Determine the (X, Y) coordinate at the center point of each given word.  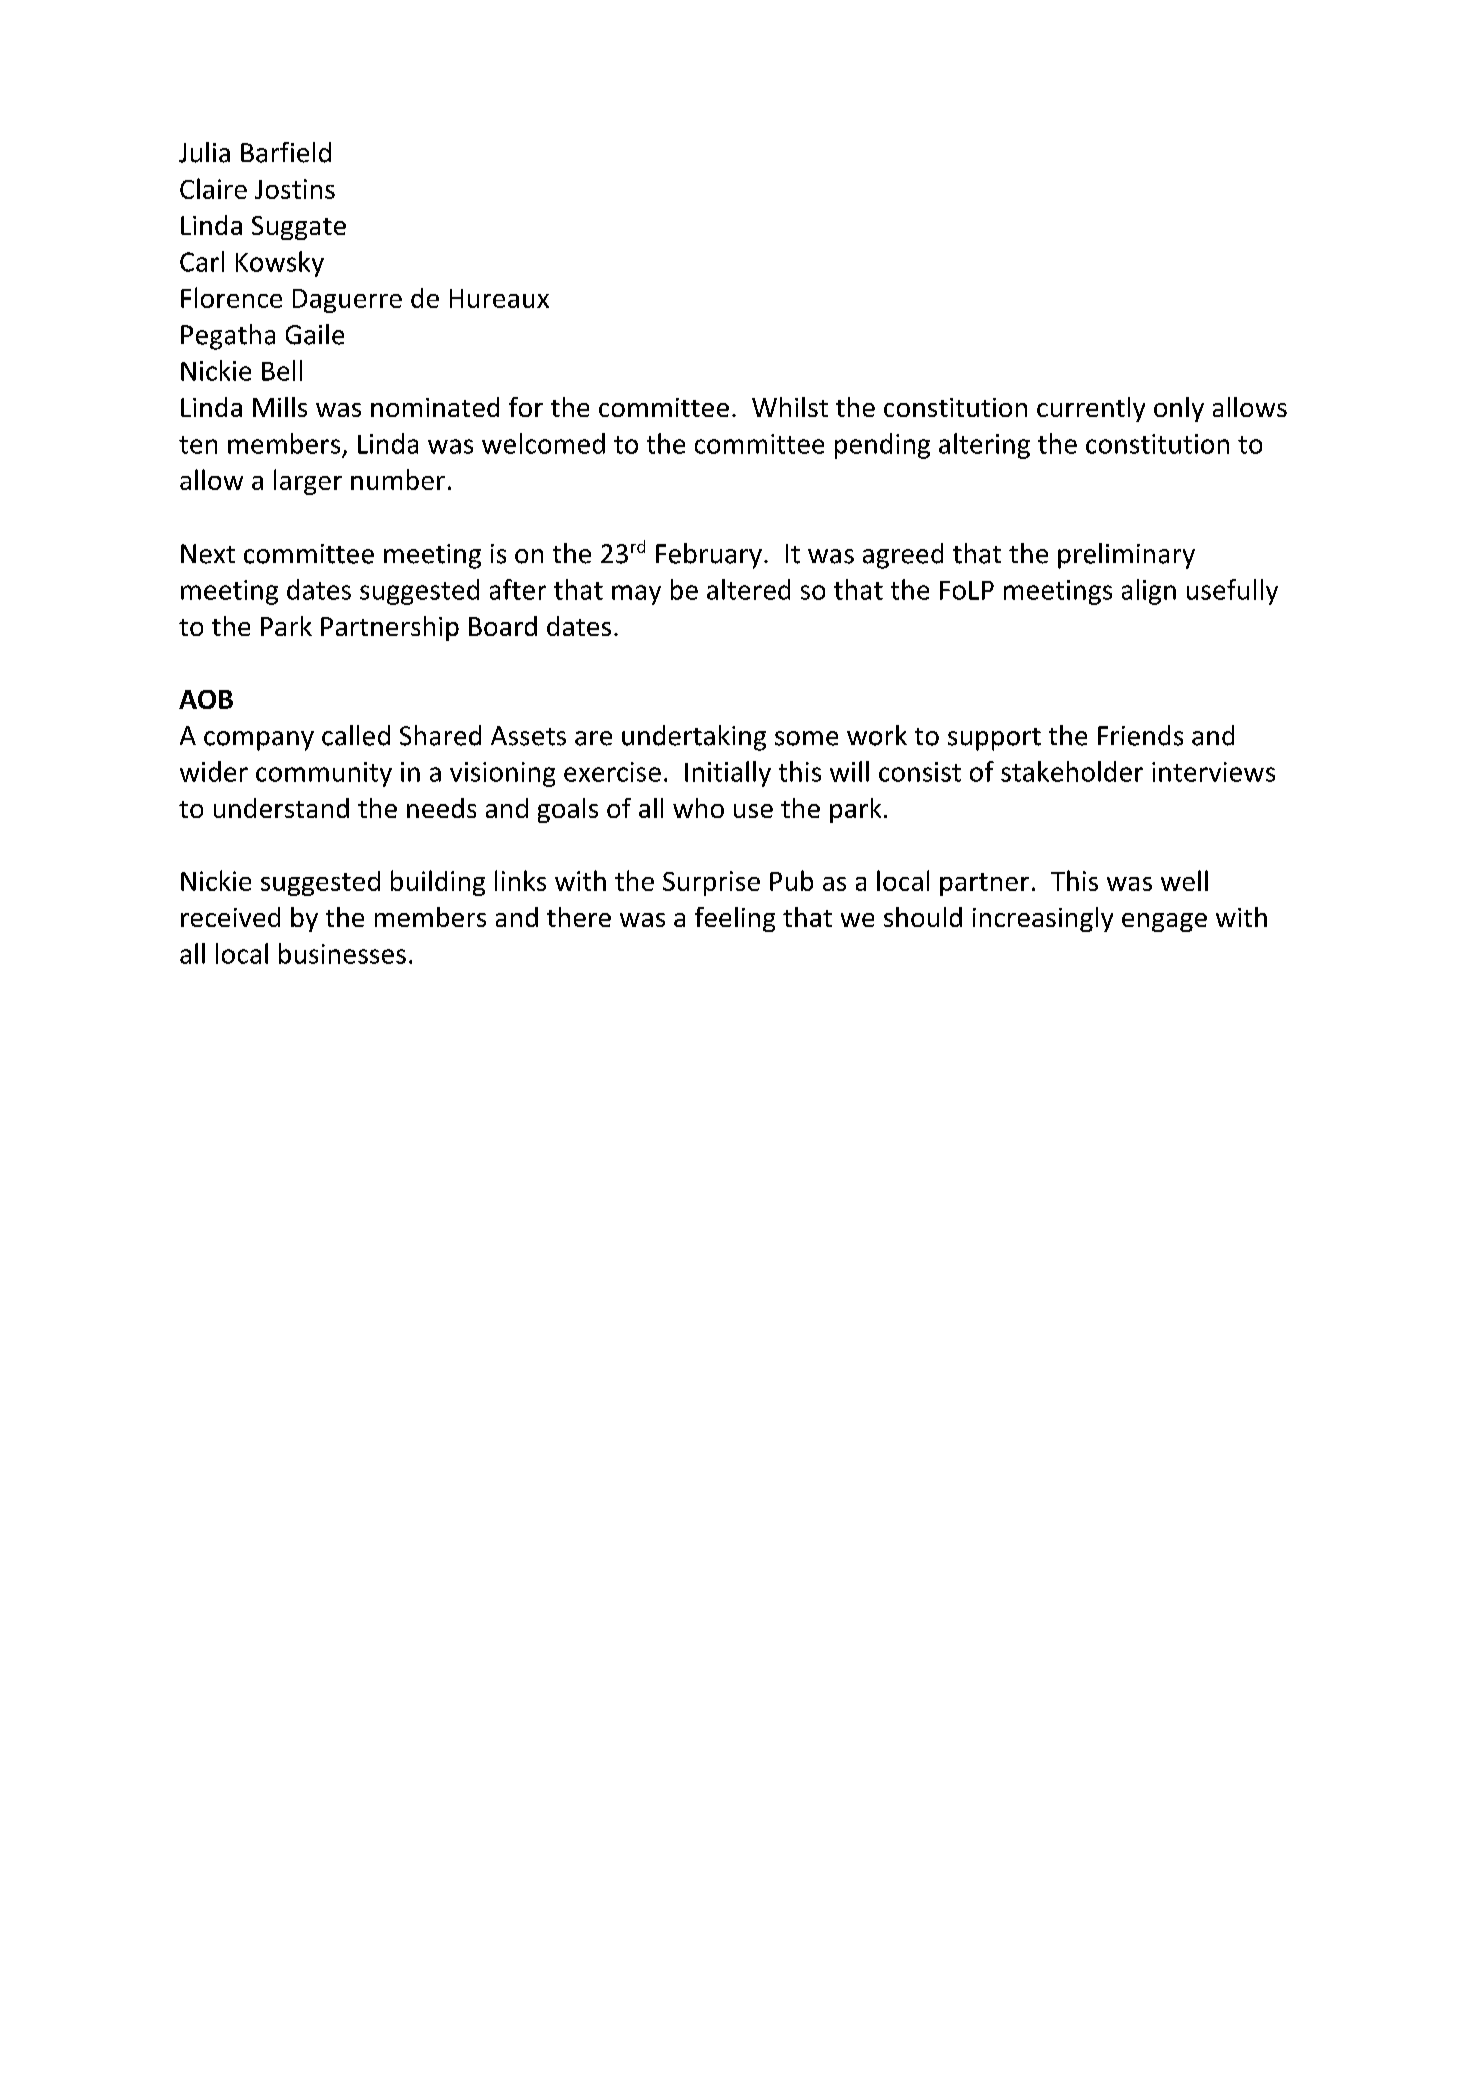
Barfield (286, 152)
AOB (206, 699)
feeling (735, 919)
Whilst (790, 407)
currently (1091, 409)
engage (1164, 922)
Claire (213, 188)
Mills (280, 407)
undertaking (694, 738)
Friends (1140, 735)
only (1179, 409)
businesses (342, 953)
